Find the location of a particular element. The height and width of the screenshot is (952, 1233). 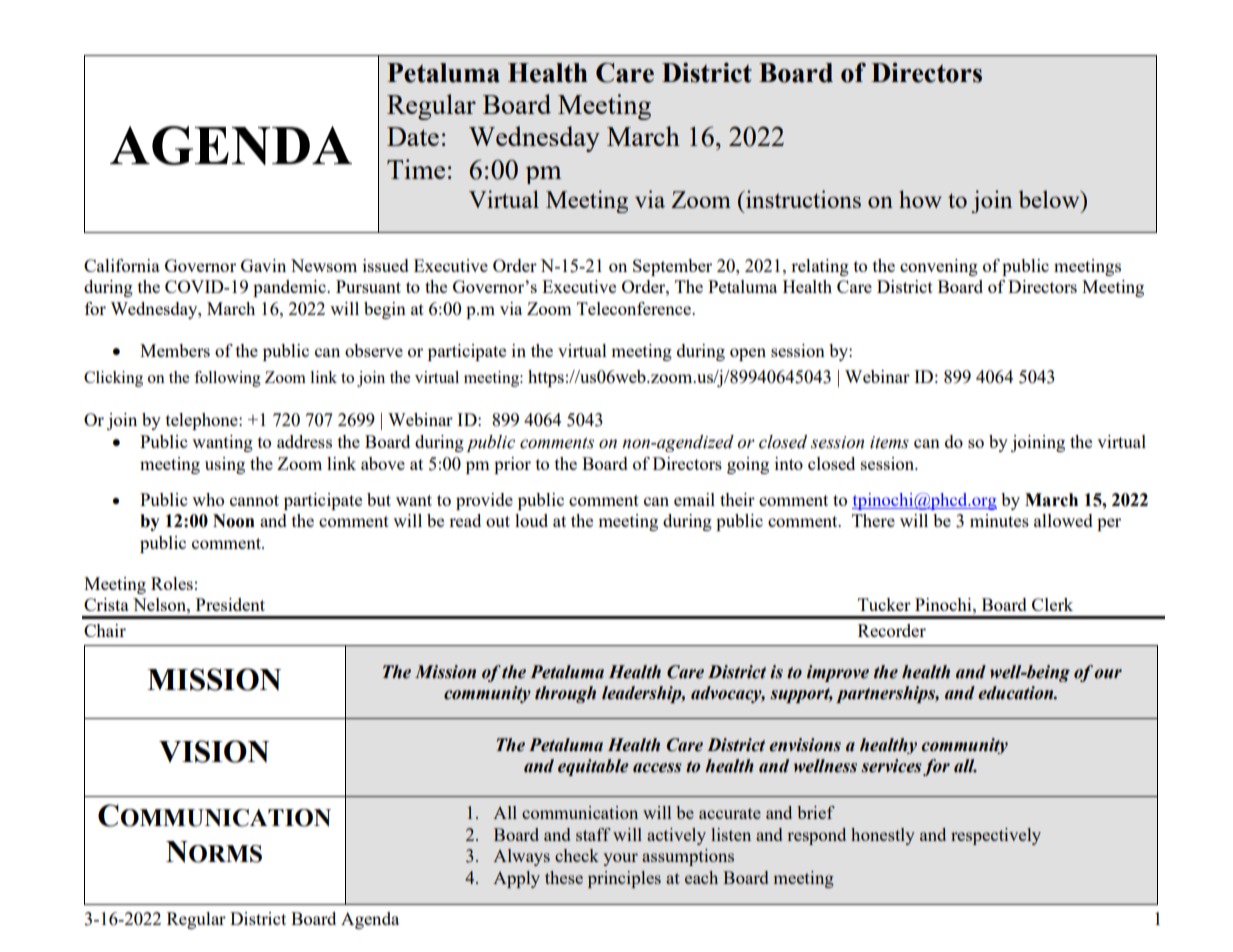

Date is located at coordinates (413, 136).
